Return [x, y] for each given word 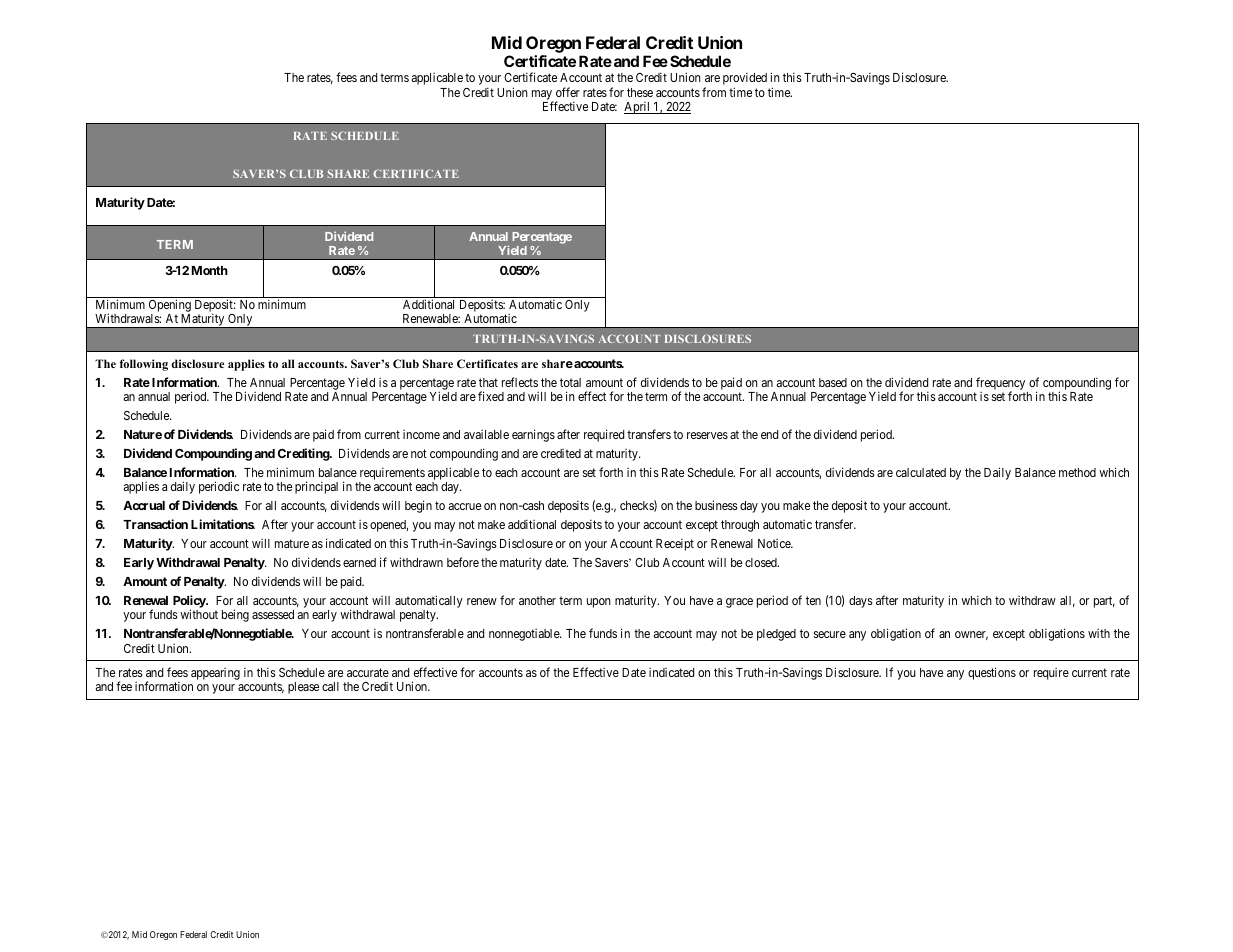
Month [210, 270]
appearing [215, 674]
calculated [921, 472]
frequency [1000, 384]
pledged [776, 635]
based [833, 382]
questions [992, 673]
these [640, 92]
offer [568, 92]
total [570, 382]
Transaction [155, 524]
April [638, 107]
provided [745, 80]
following [143, 365]
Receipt [675, 544]
